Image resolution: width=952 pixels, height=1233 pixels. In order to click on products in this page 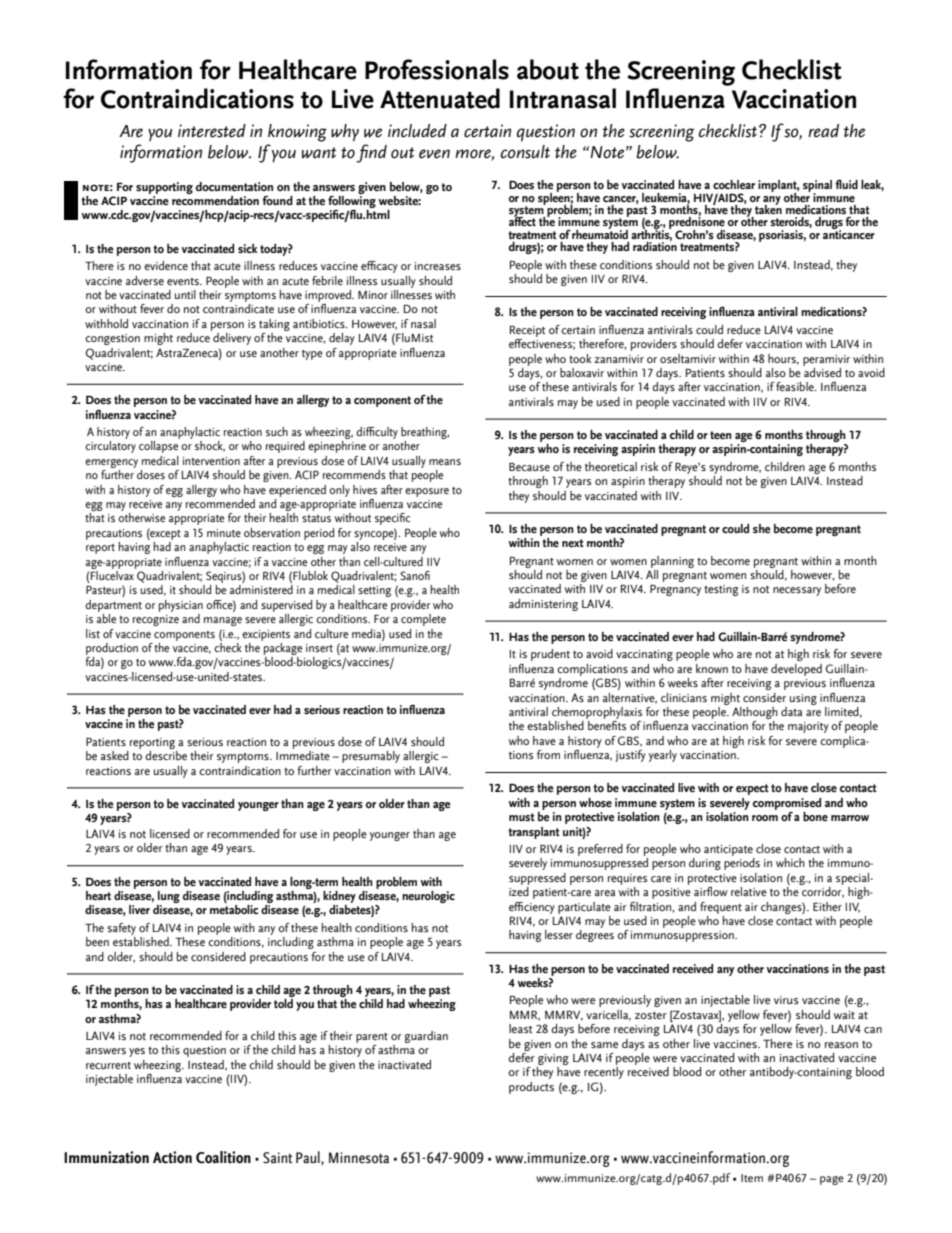, I will do `click(531, 1088)`.
